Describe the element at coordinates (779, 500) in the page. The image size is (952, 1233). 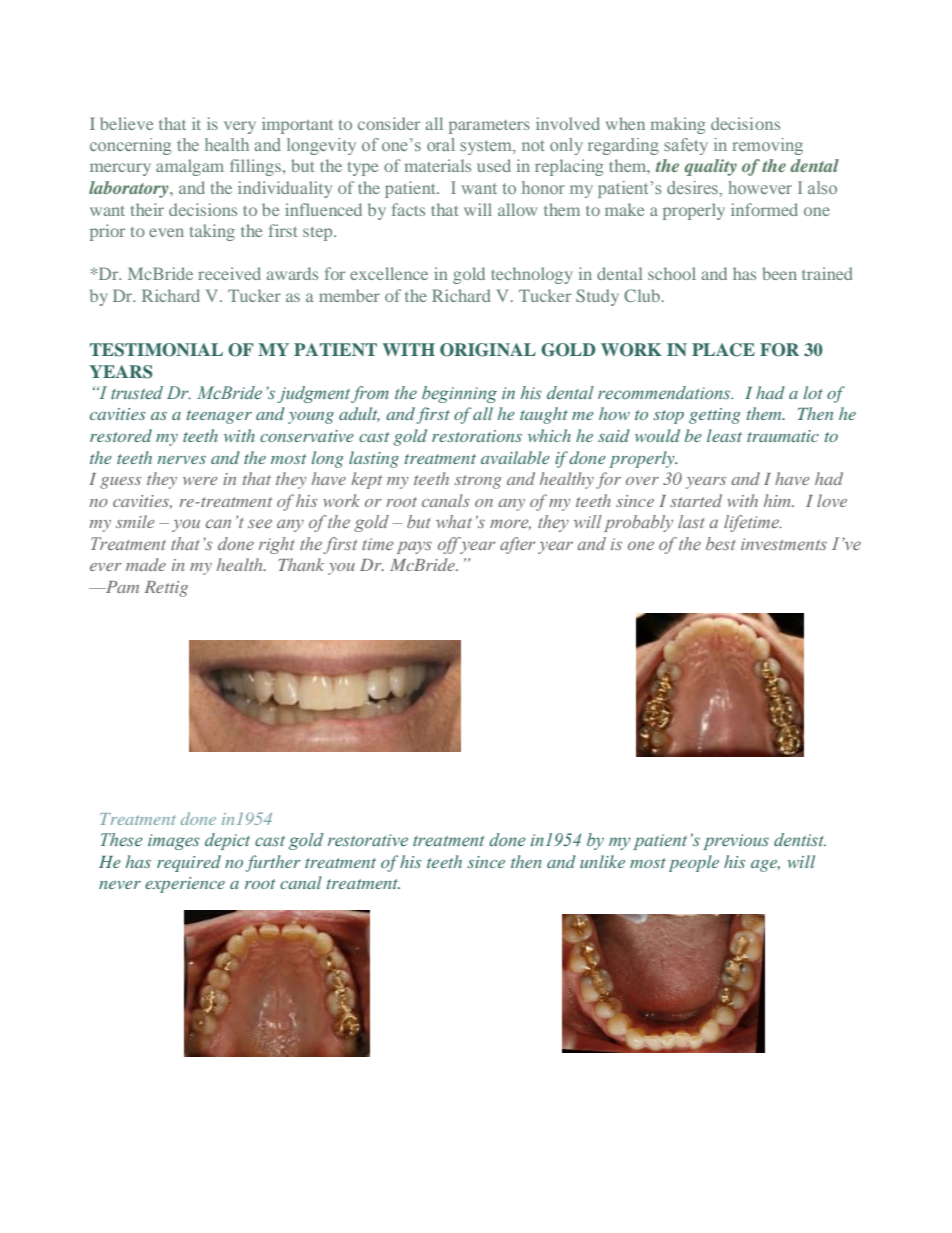
I see `him` at that location.
